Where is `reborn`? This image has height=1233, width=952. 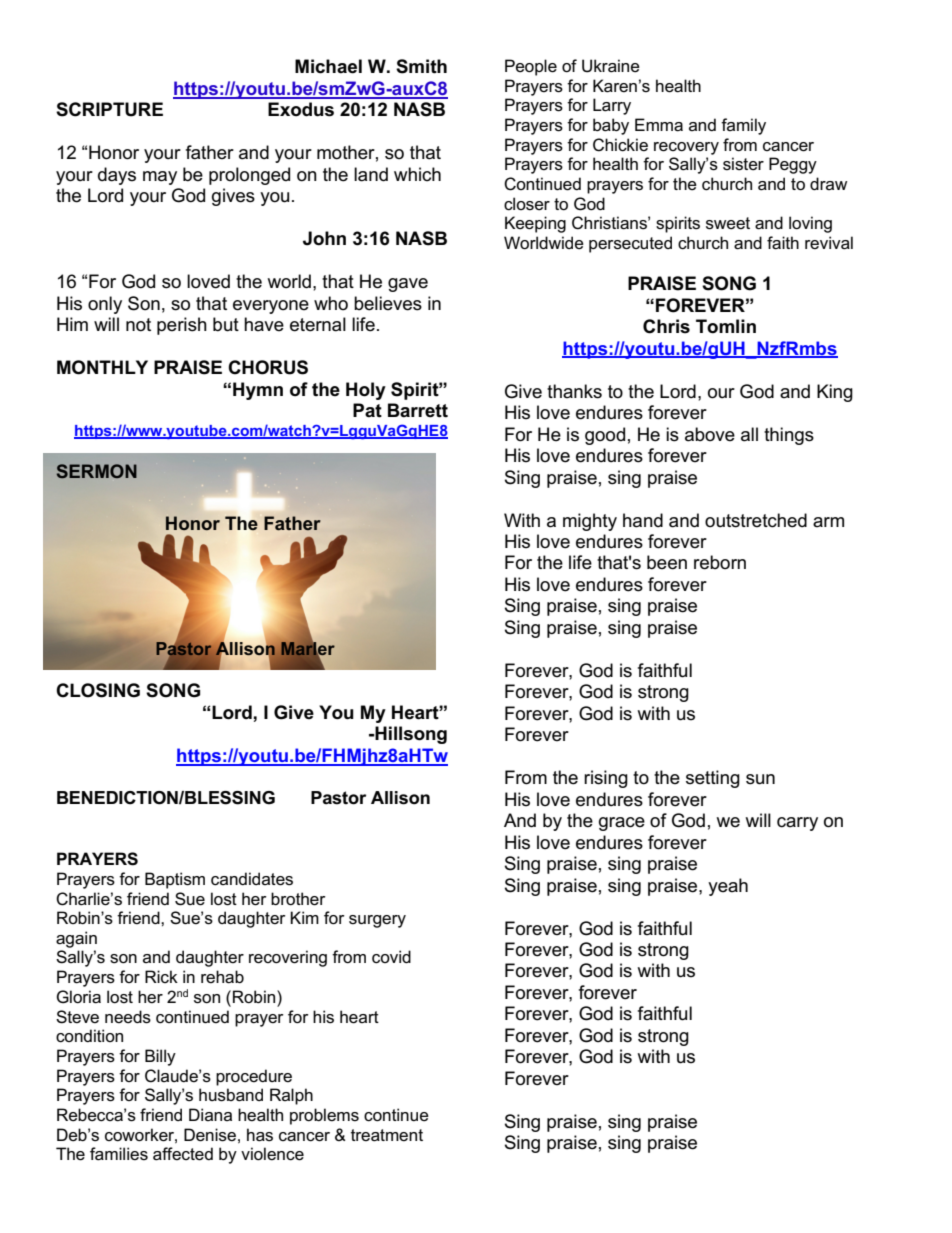 reborn is located at coordinates (720, 562).
